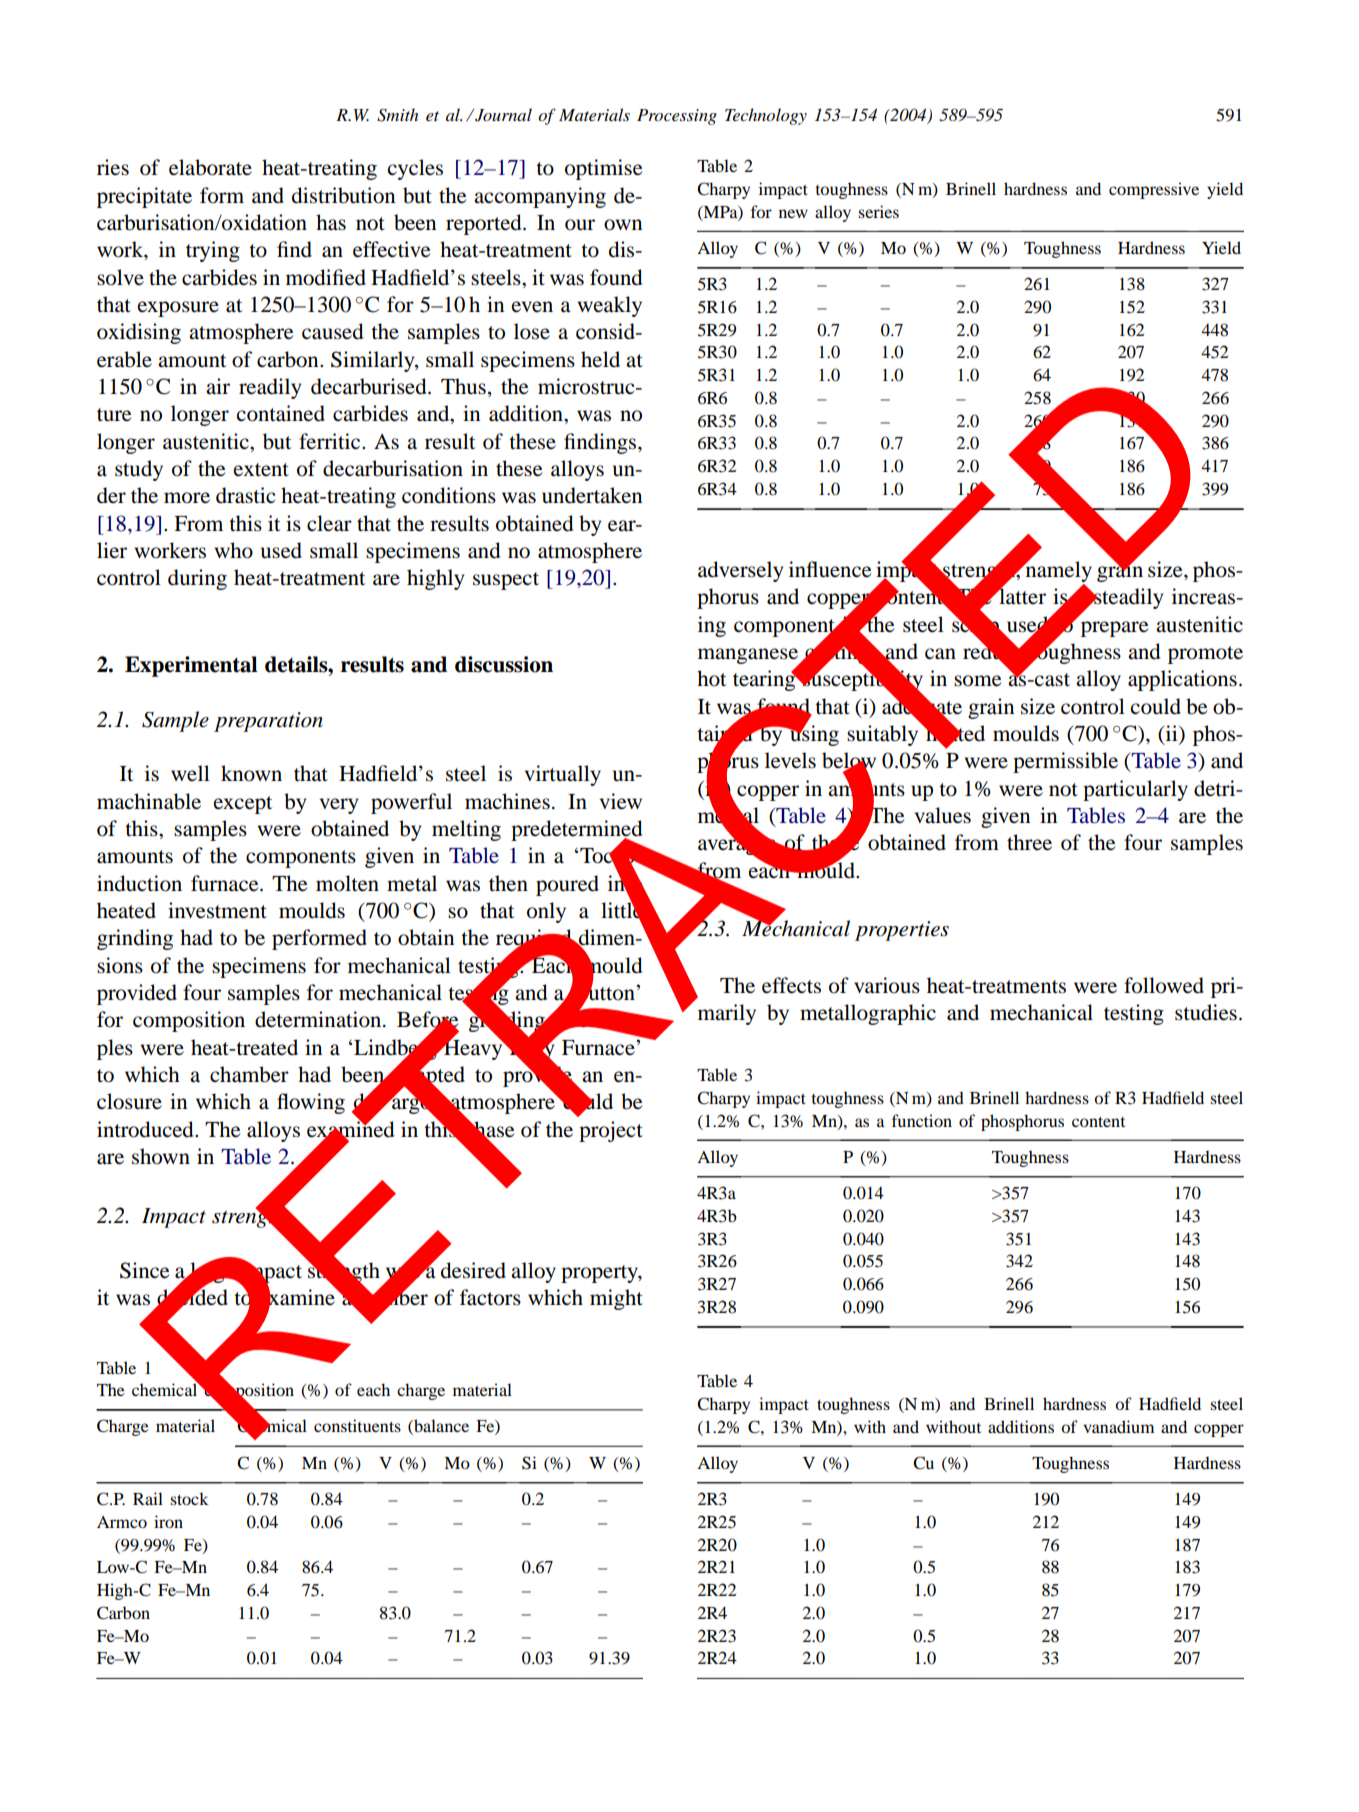 Image resolution: width=1359 pixels, height=1812 pixels. What do you see at coordinates (1029, 842) in the document?
I see `three` at bounding box center [1029, 842].
